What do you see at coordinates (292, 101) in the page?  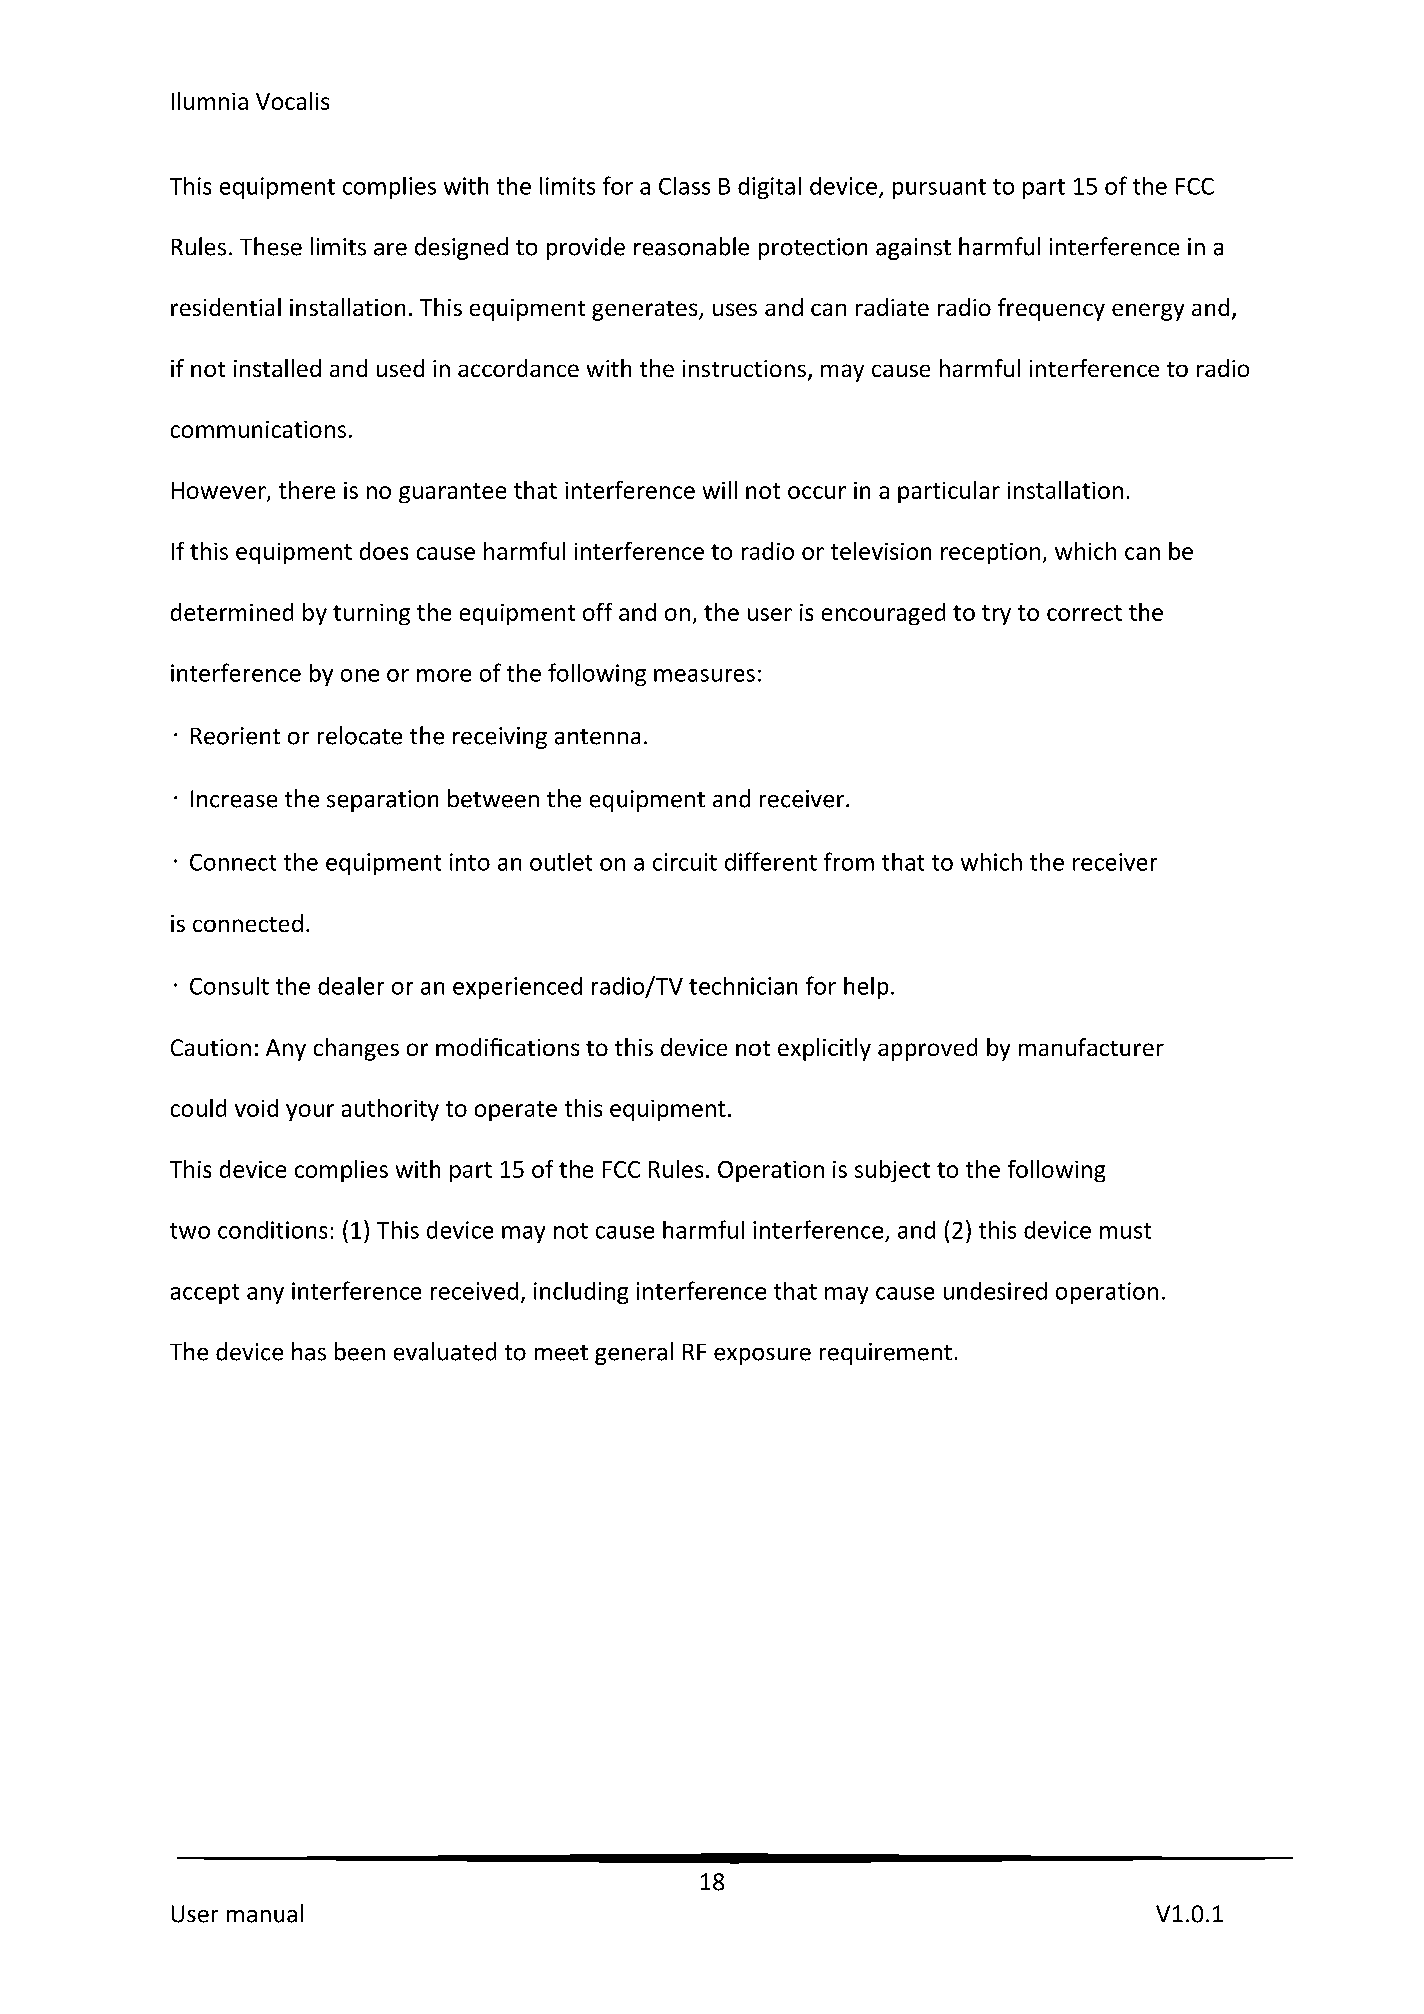 I see `Vocalis` at bounding box center [292, 101].
